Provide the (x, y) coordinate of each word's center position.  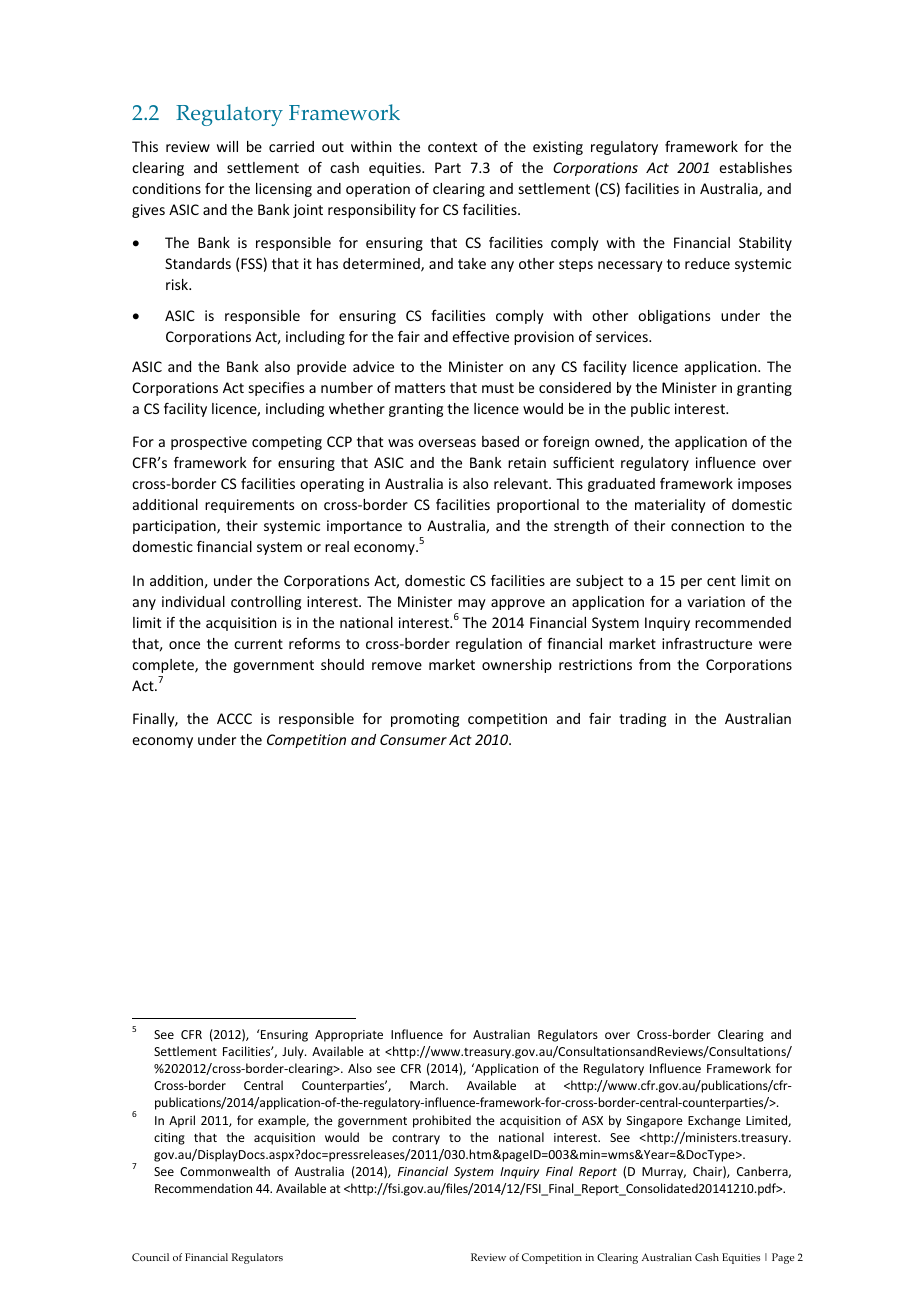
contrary (416, 1139)
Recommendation (203, 1188)
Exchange (714, 1121)
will (227, 146)
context (452, 147)
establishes (755, 167)
